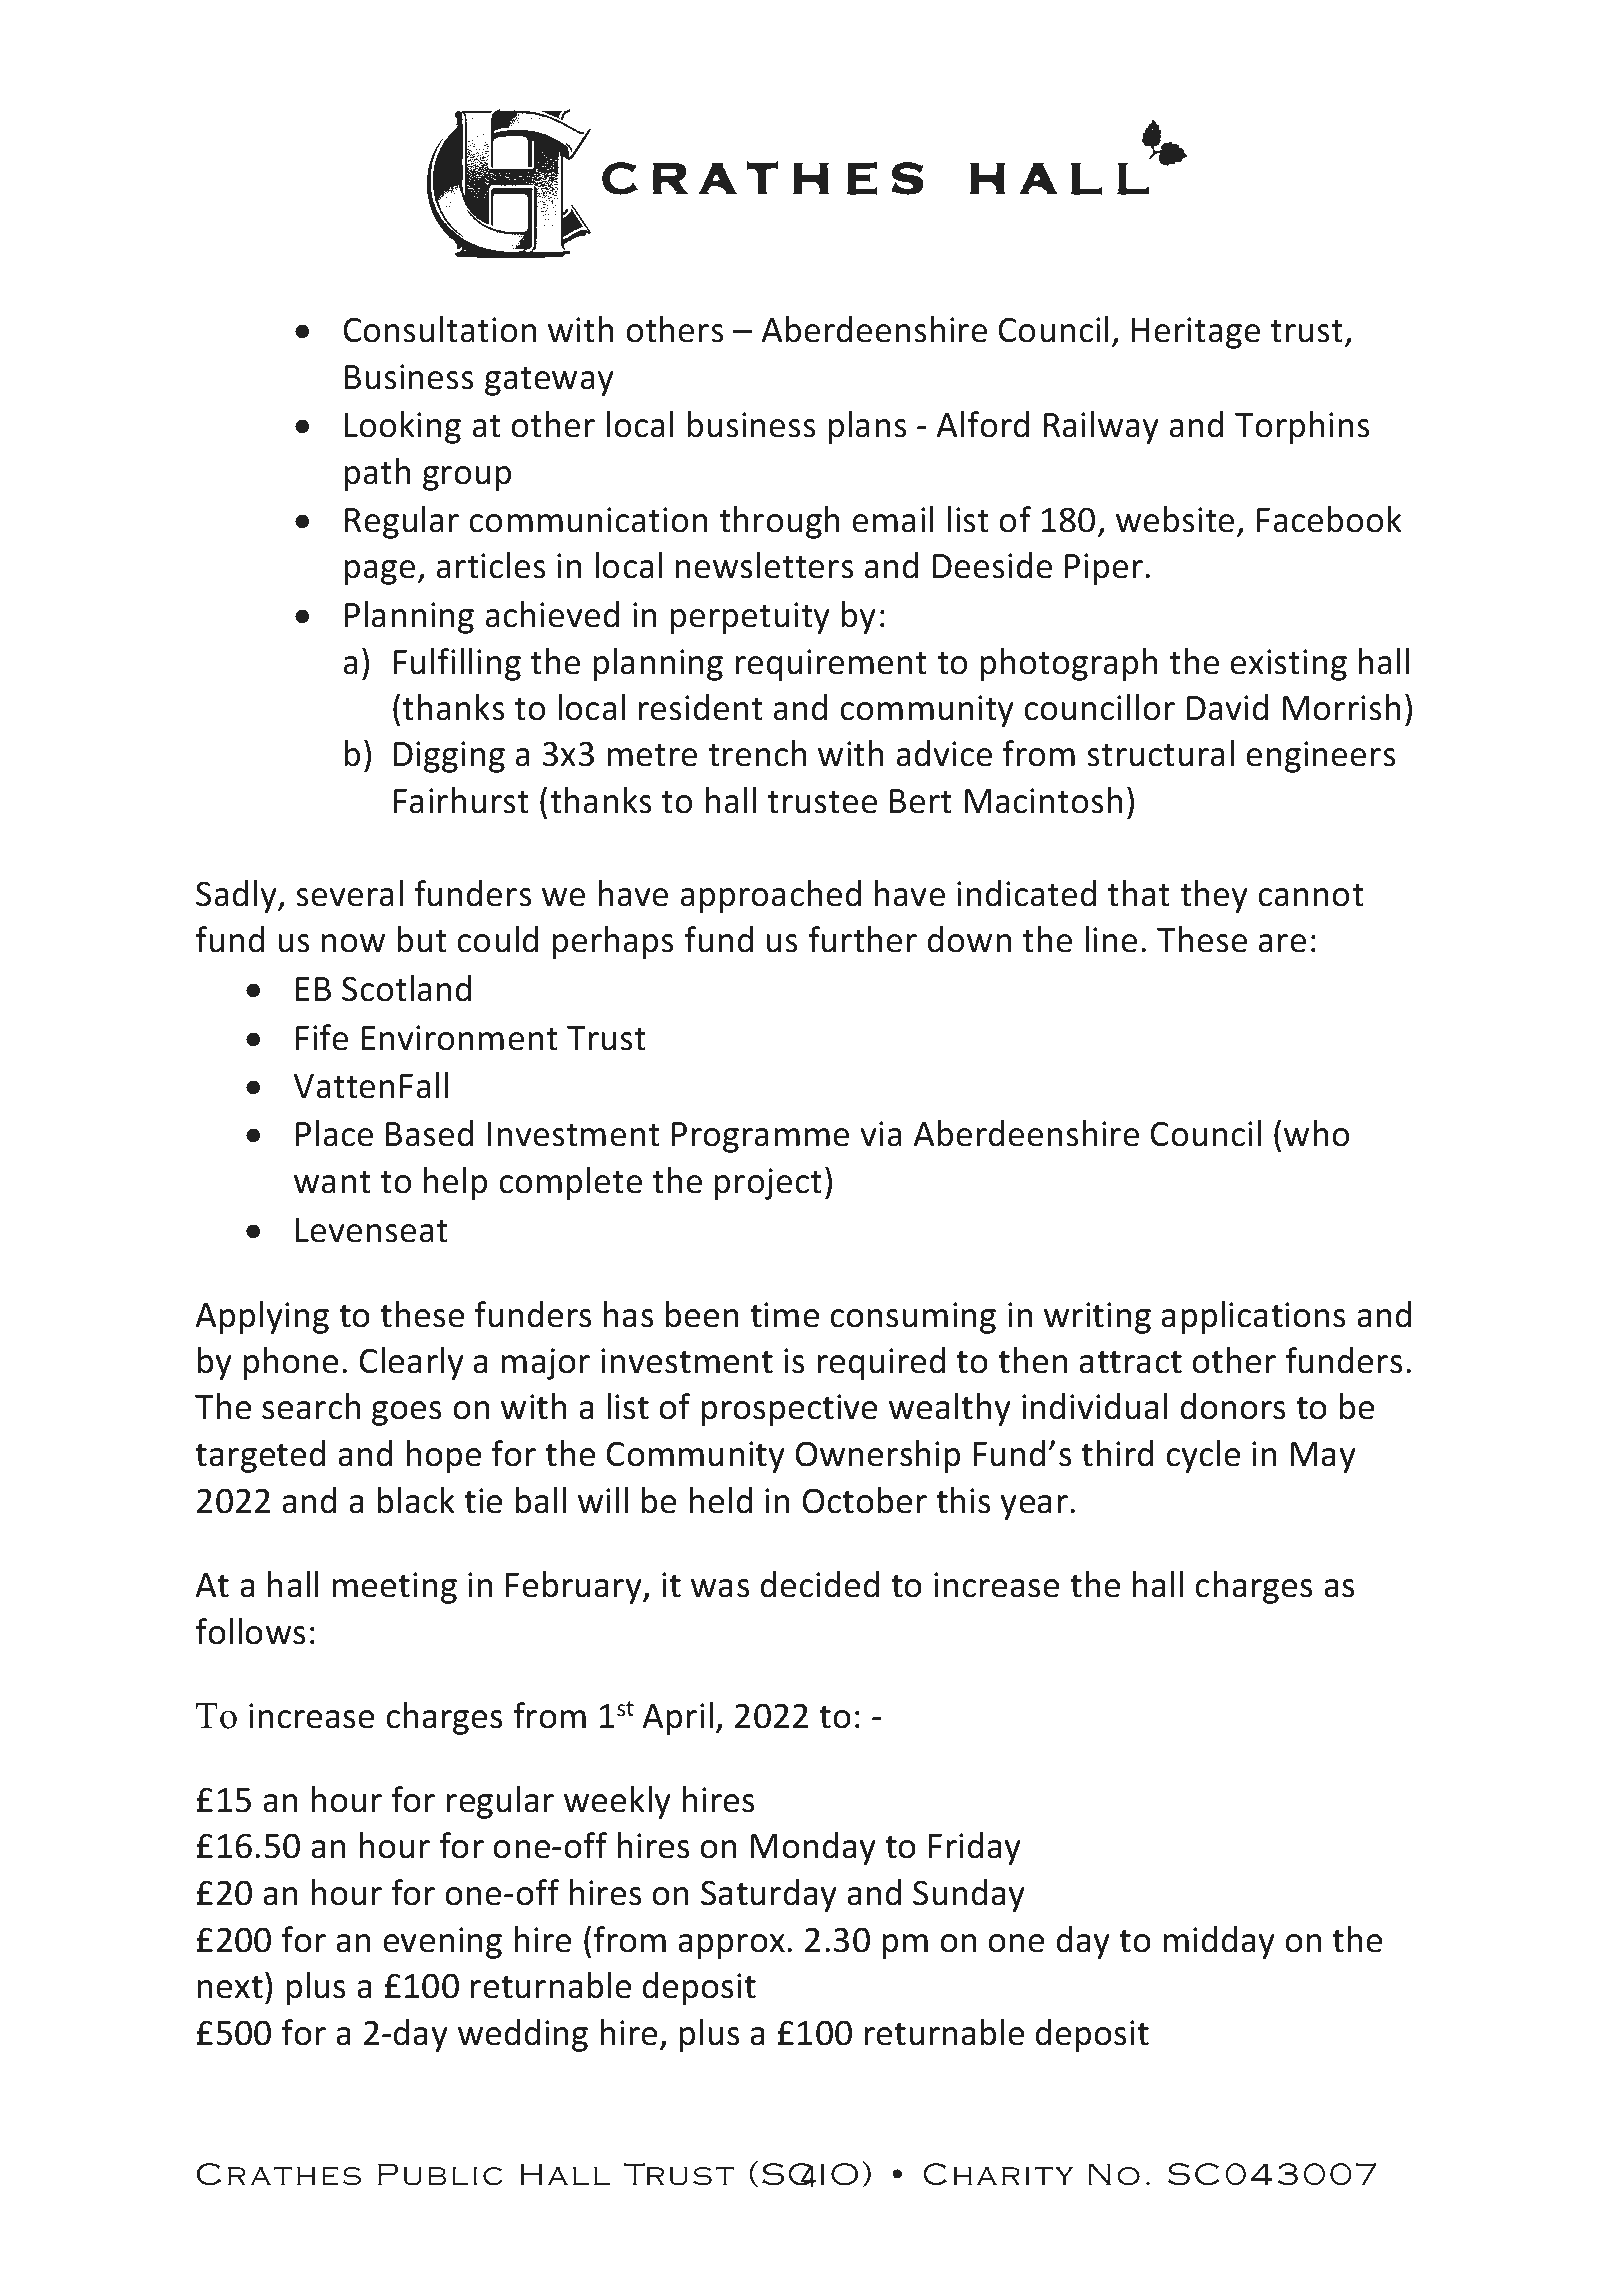  I want to click on evening, so click(442, 1943).
